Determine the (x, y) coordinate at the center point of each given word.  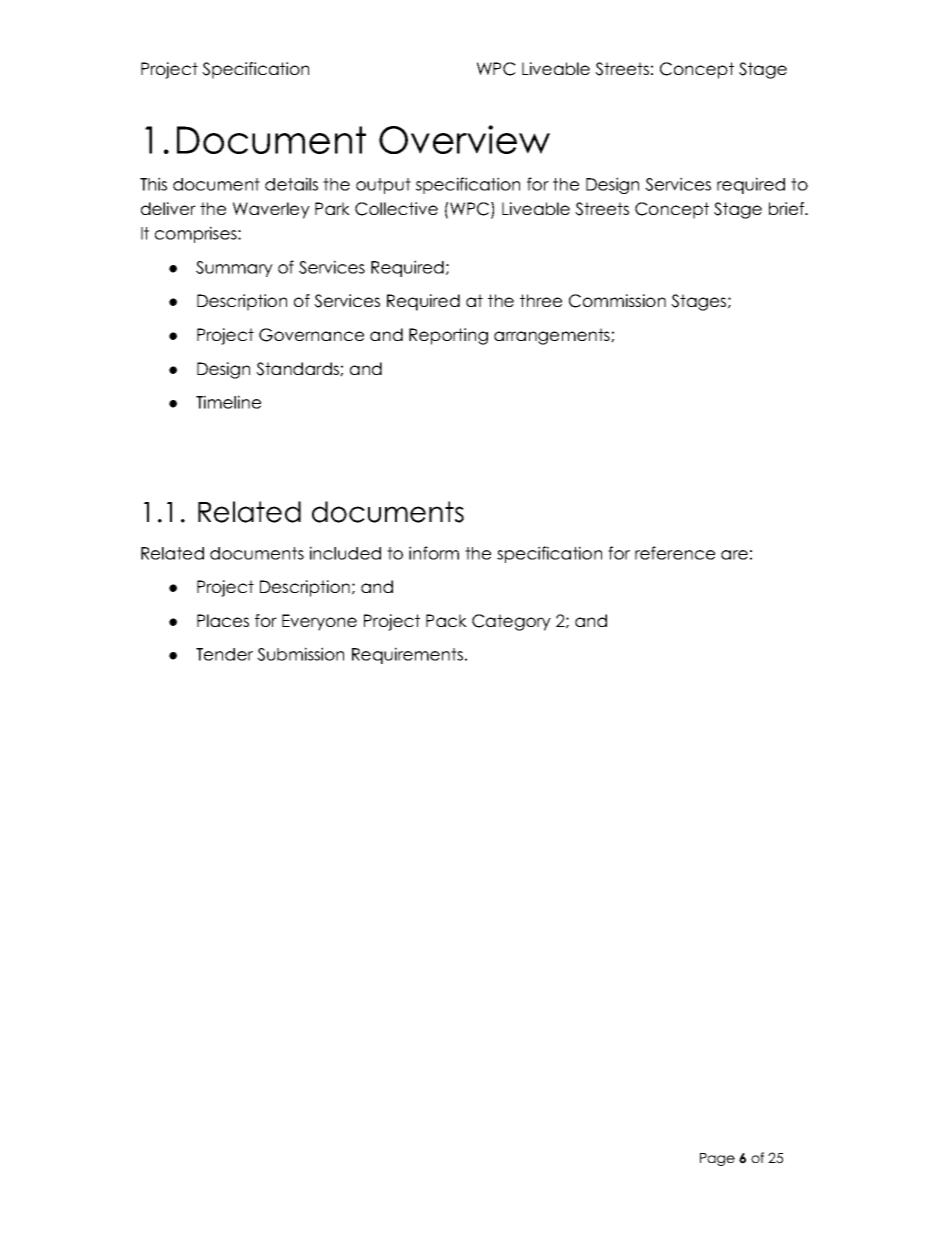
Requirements (409, 655)
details (291, 184)
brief (788, 208)
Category (511, 622)
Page (717, 1159)
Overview (464, 139)
